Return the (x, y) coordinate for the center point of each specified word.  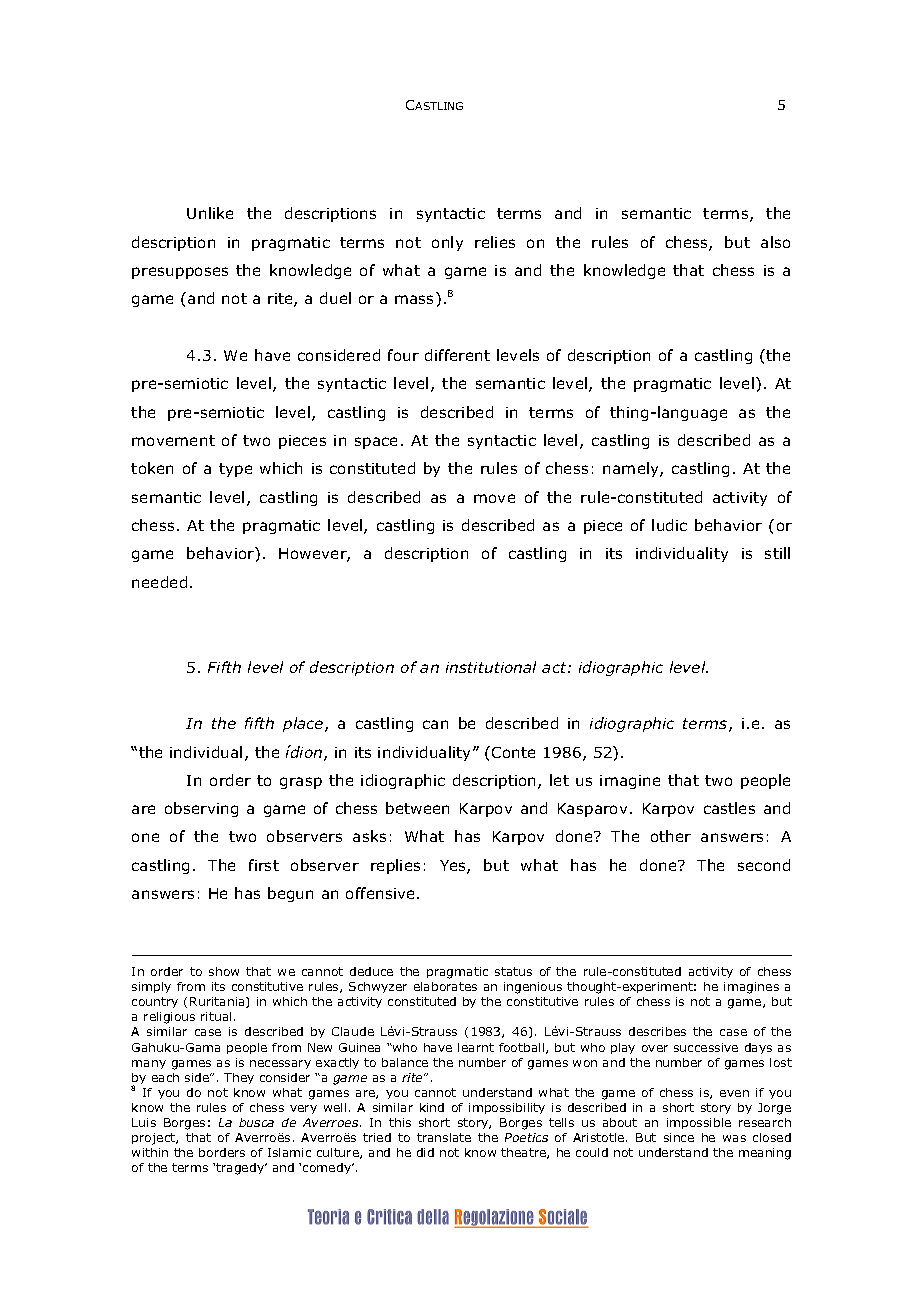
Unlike (210, 213)
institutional (491, 667)
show (224, 971)
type (235, 470)
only (447, 243)
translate (444, 1137)
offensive (380, 893)
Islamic (289, 1152)
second (764, 865)
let (559, 780)
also (775, 242)
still (777, 553)
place (304, 724)
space (376, 443)
